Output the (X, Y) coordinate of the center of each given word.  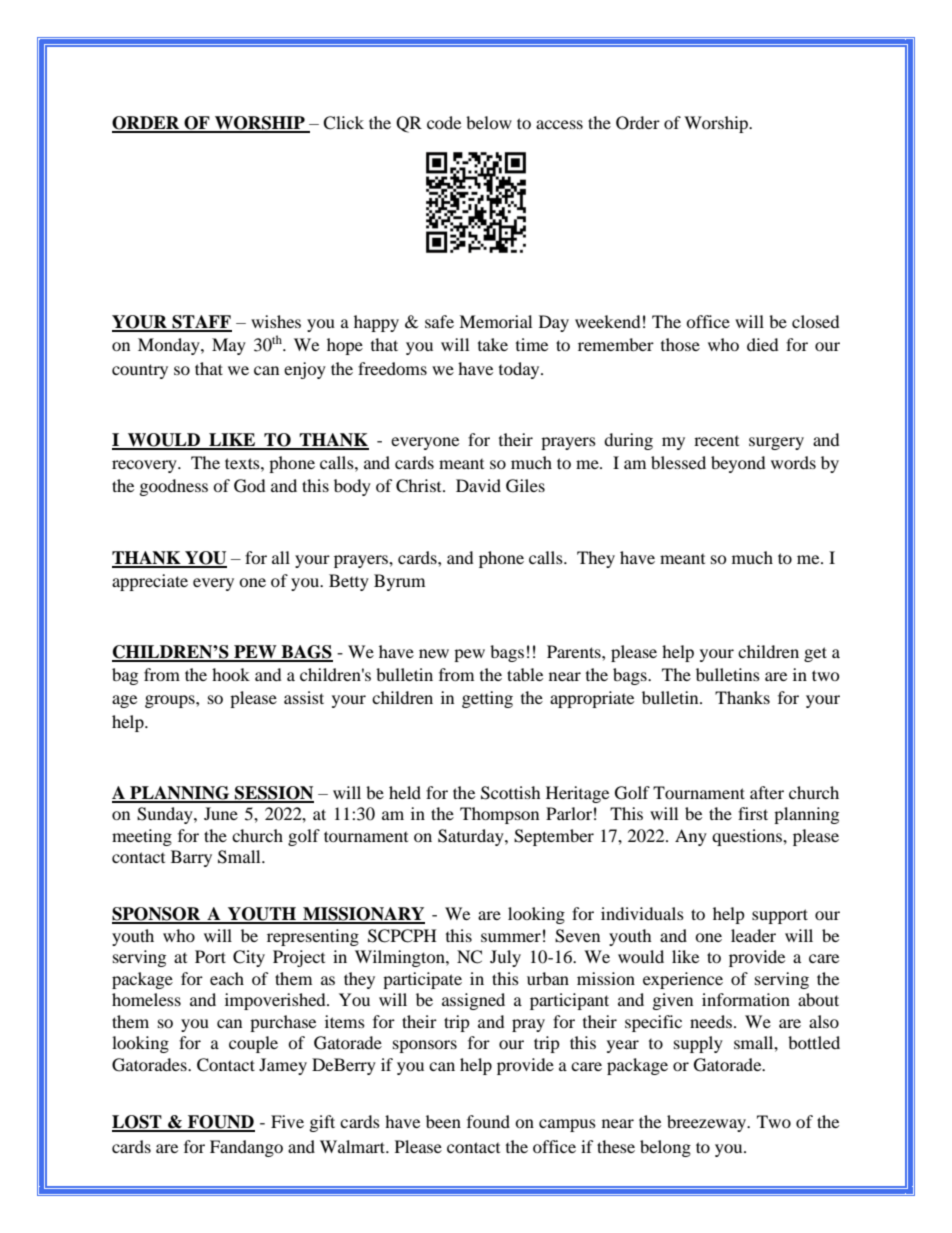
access (559, 124)
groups (171, 701)
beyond (738, 464)
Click (343, 123)
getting (487, 699)
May (229, 346)
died (763, 344)
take (493, 344)
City (249, 958)
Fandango (246, 1148)
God (250, 486)
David (478, 485)
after (767, 792)
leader (753, 935)
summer (511, 937)
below (489, 122)
